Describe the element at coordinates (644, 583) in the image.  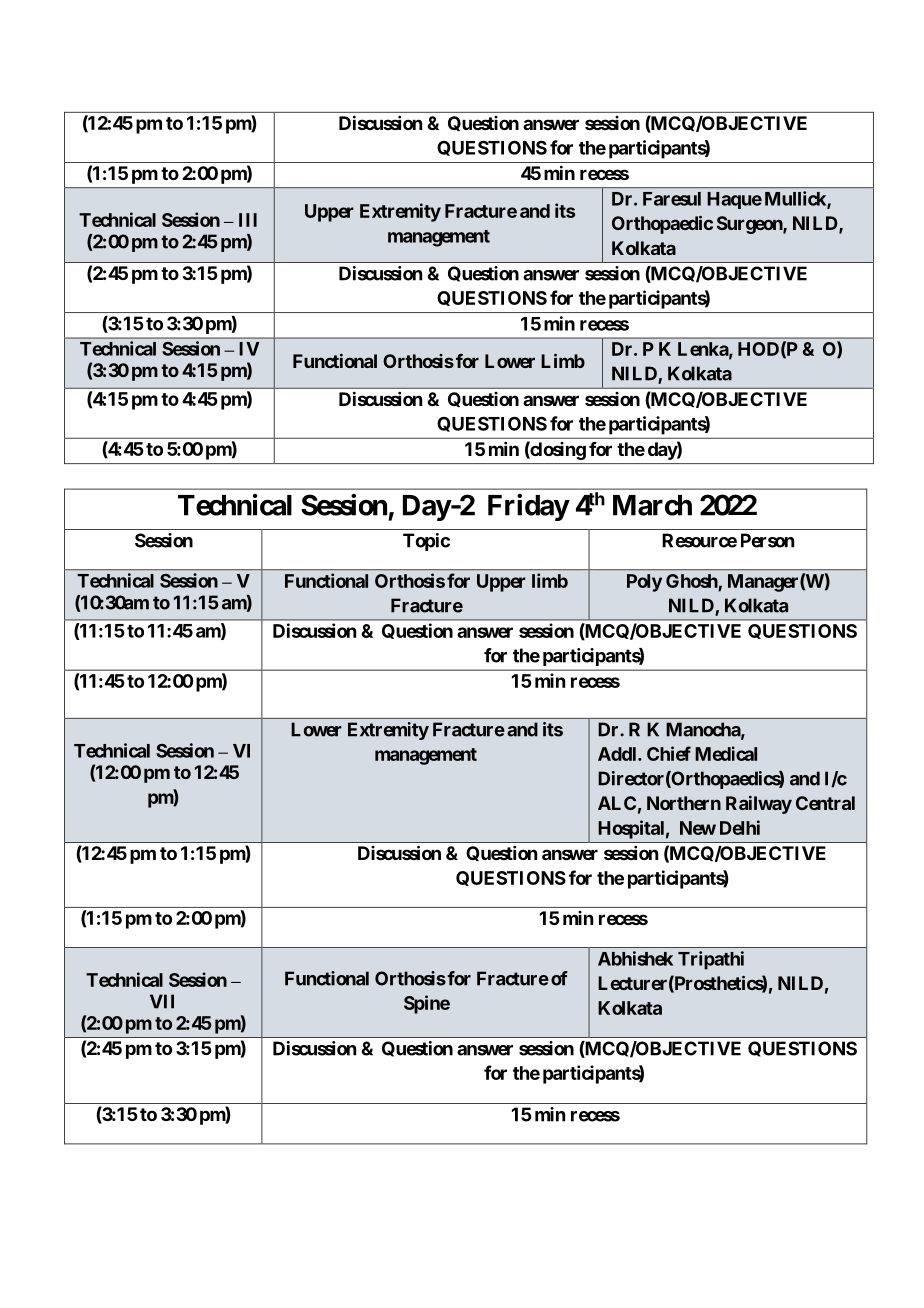
I see `Poly` at that location.
